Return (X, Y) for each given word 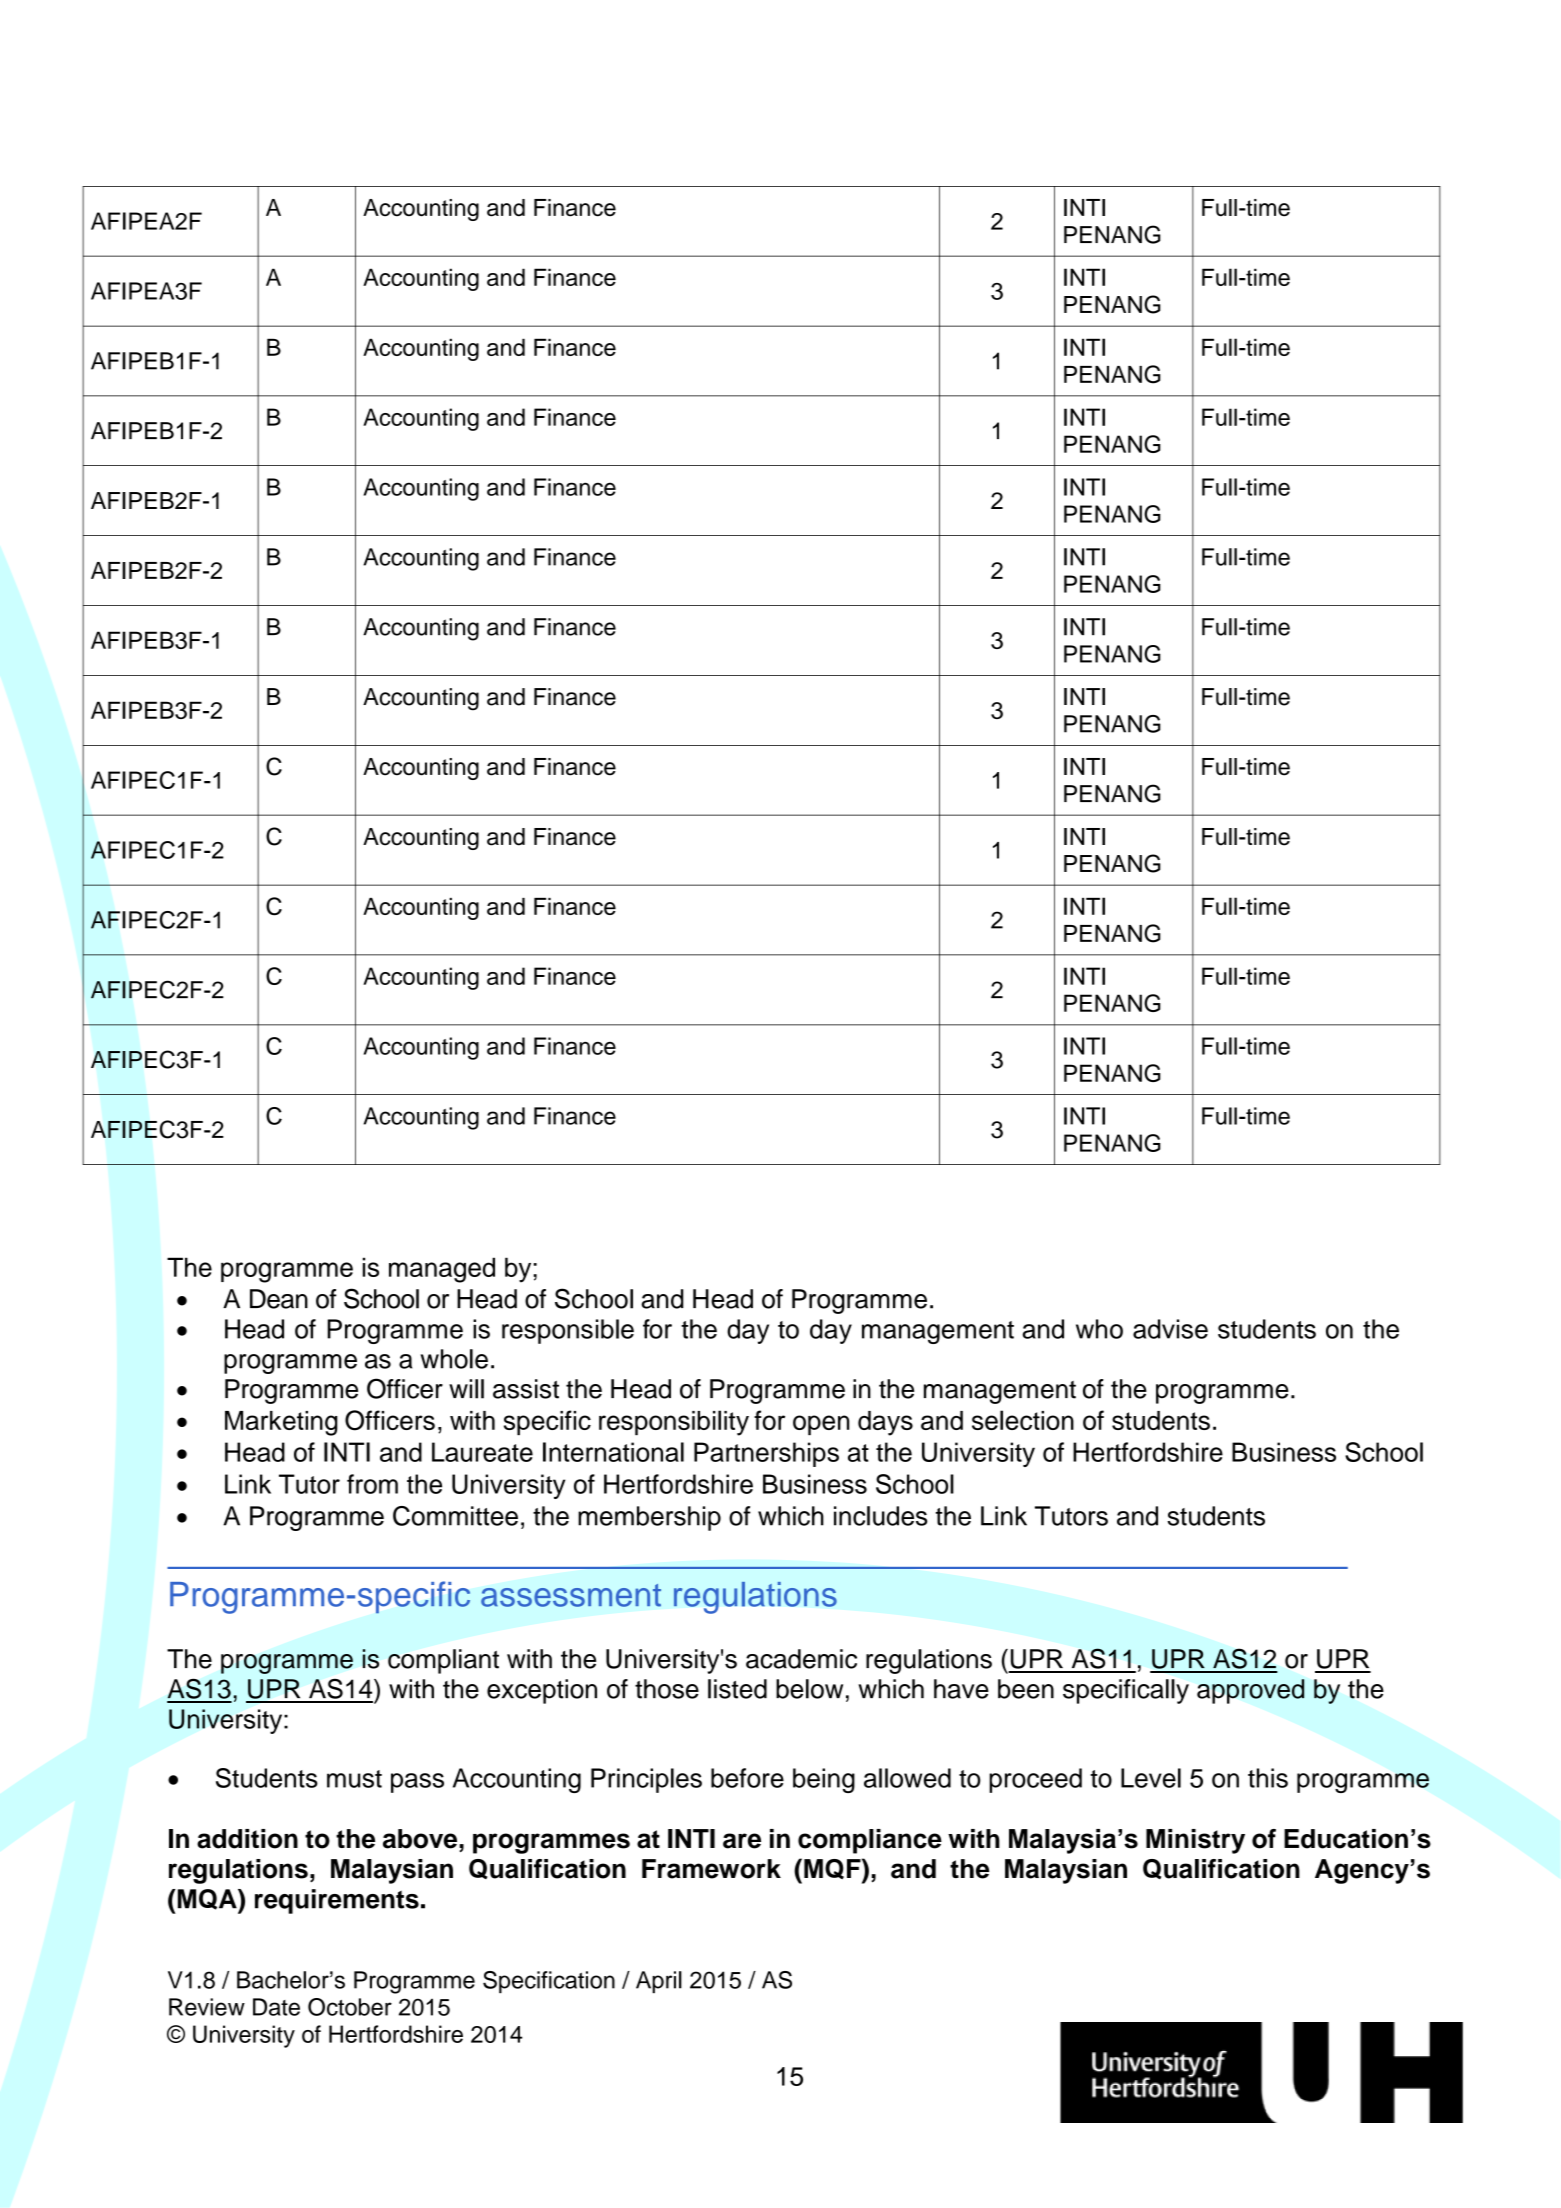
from (372, 1484)
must (354, 1779)
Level (1151, 1778)
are (742, 1841)
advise (1170, 1329)
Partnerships (766, 1454)
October (350, 2007)
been (1026, 1689)
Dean (279, 1299)
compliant (443, 1661)
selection (1023, 1420)
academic (801, 1659)
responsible (568, 1331)
